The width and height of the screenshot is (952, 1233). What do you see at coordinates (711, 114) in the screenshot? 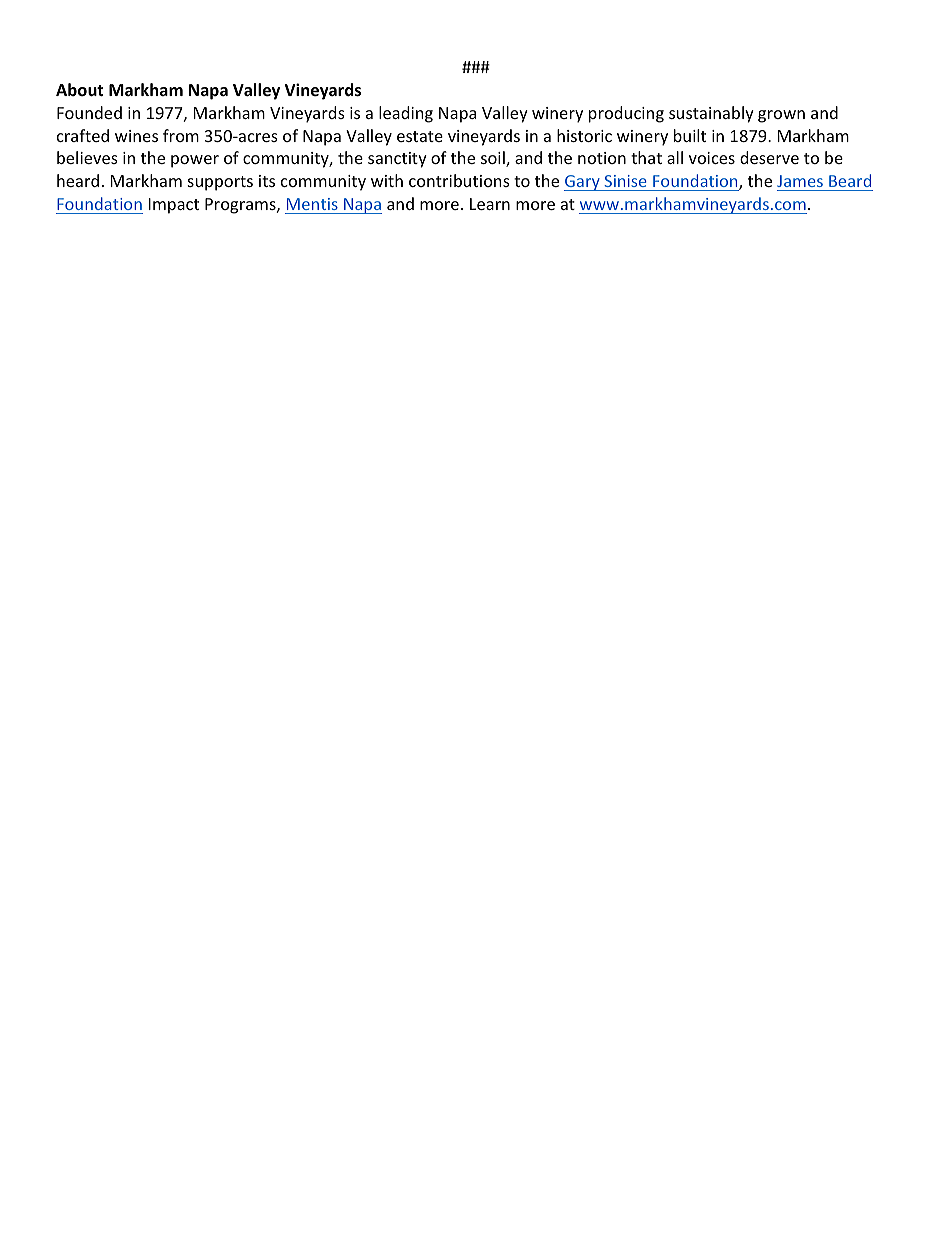
I see `sustainably` at bounding box center [711, 114].
